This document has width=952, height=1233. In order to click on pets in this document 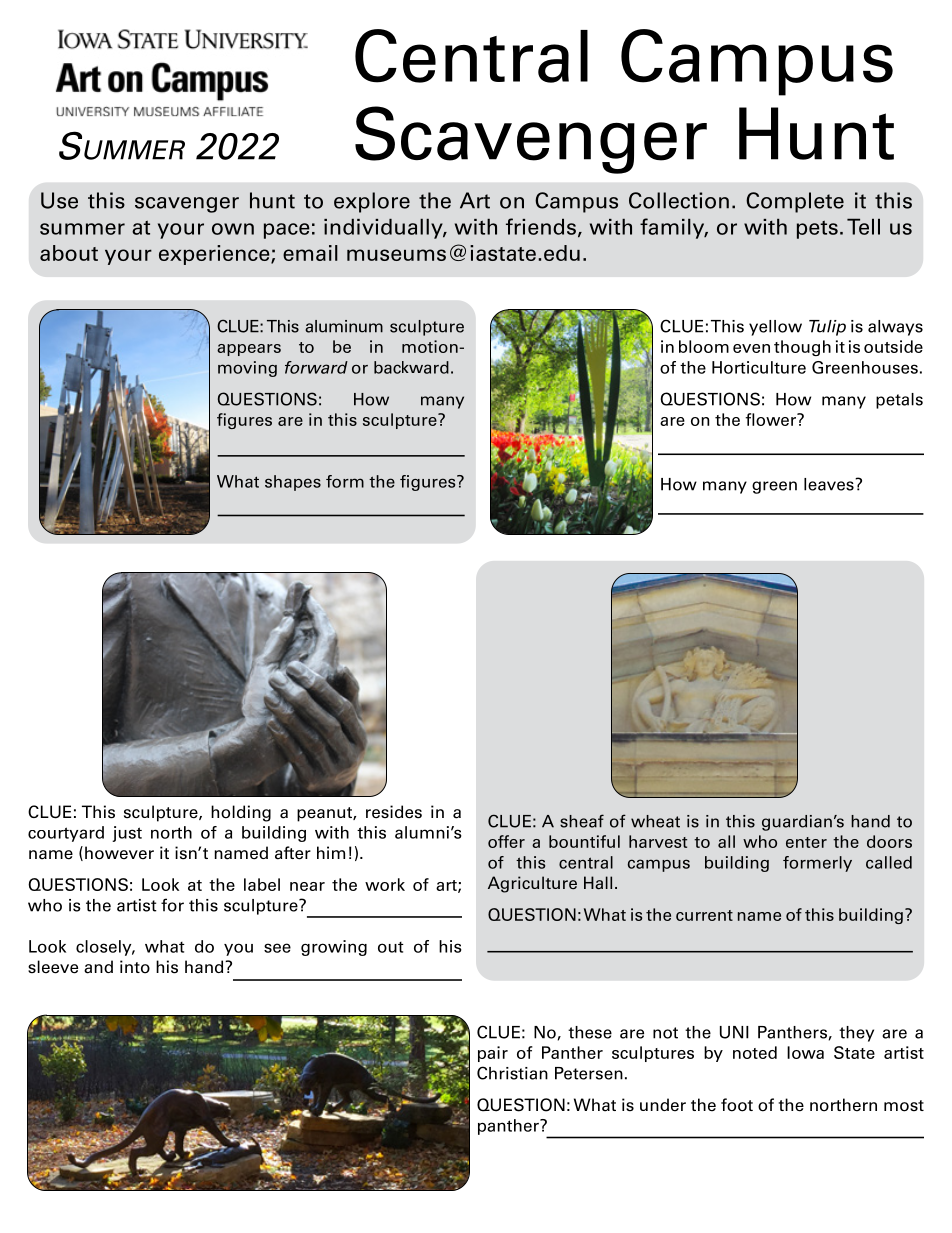, I will do `click(817, 230)`.
